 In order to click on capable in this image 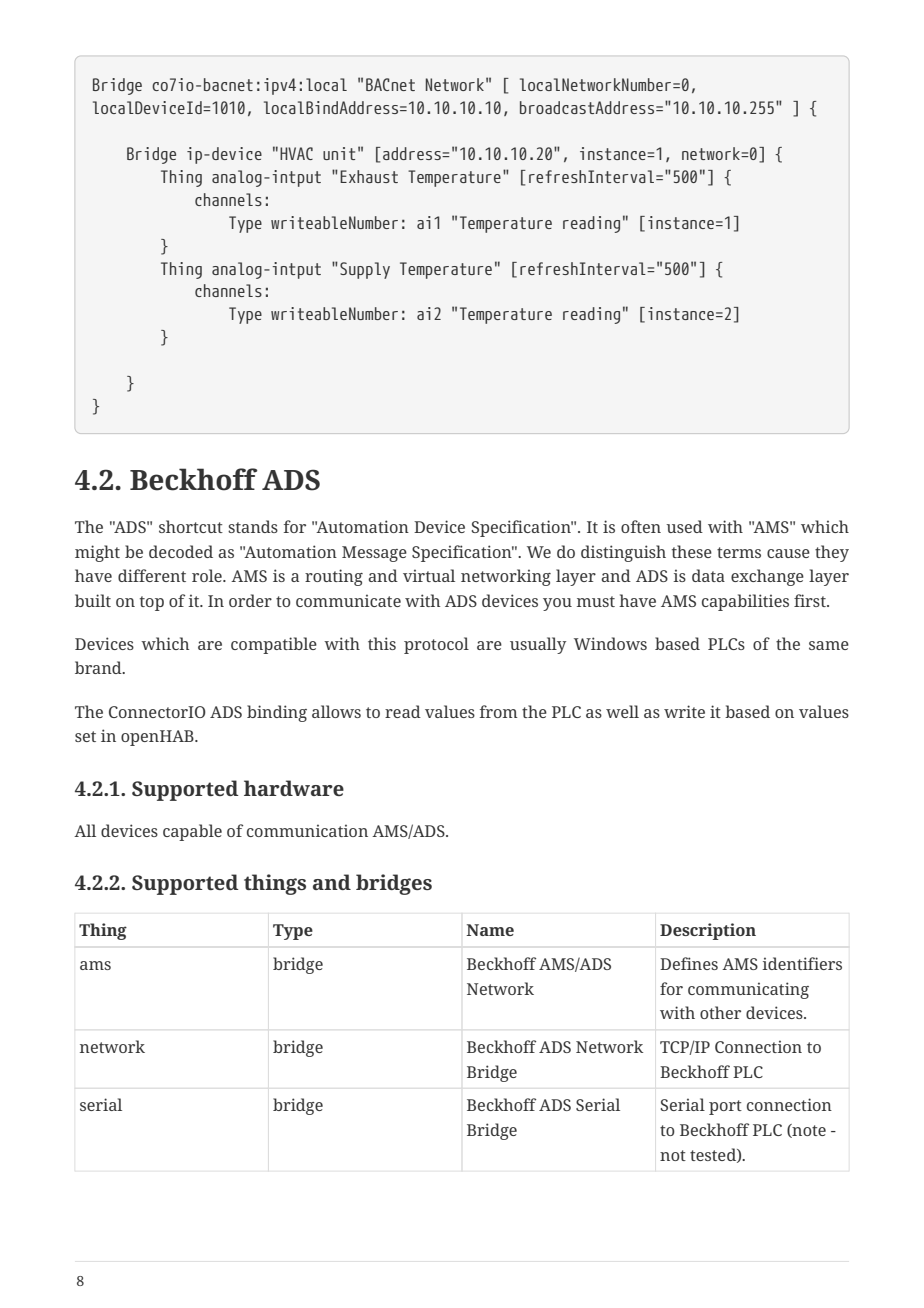, I will do `click(192, 832)`.
